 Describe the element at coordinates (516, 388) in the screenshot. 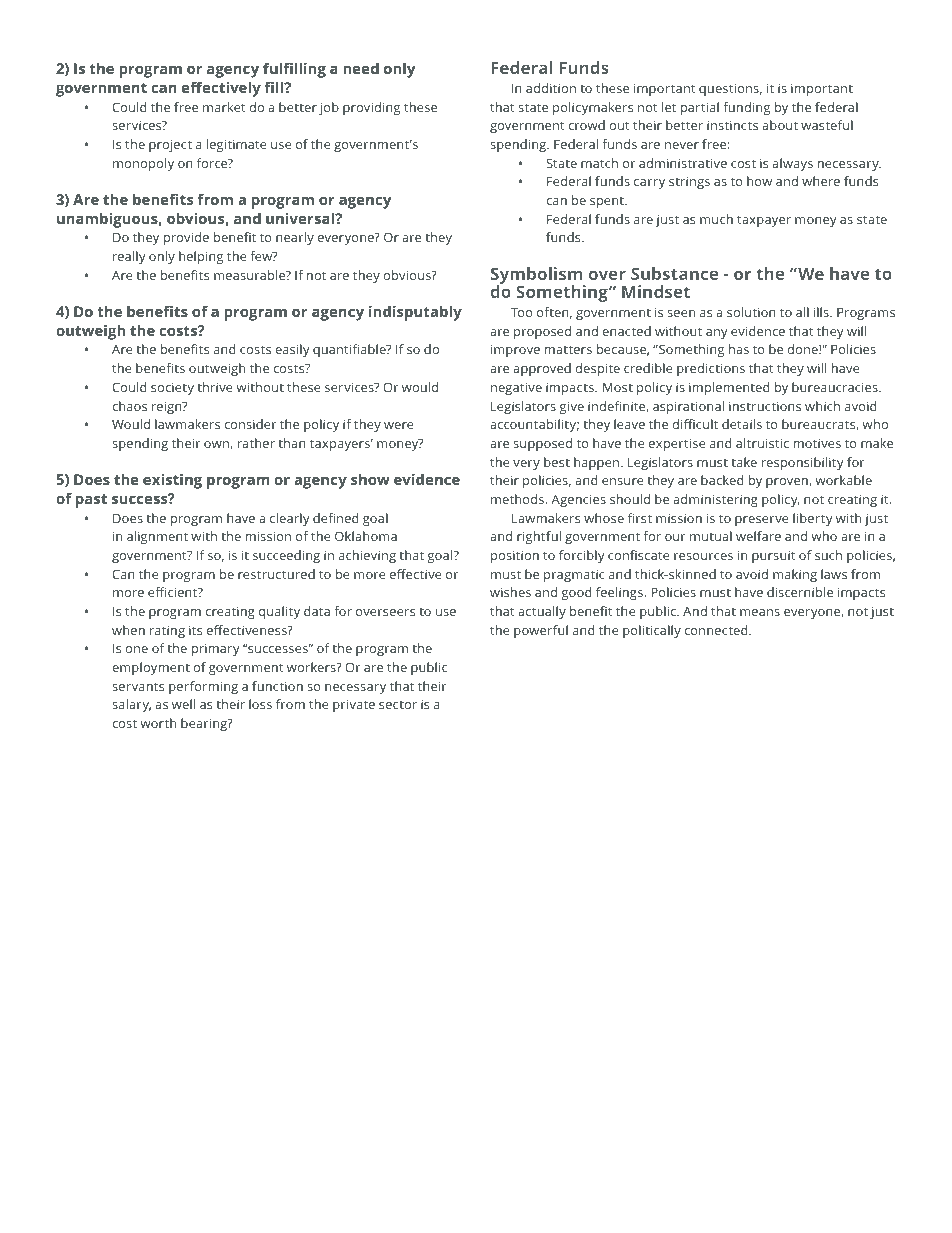

I see `negative` at that location.
